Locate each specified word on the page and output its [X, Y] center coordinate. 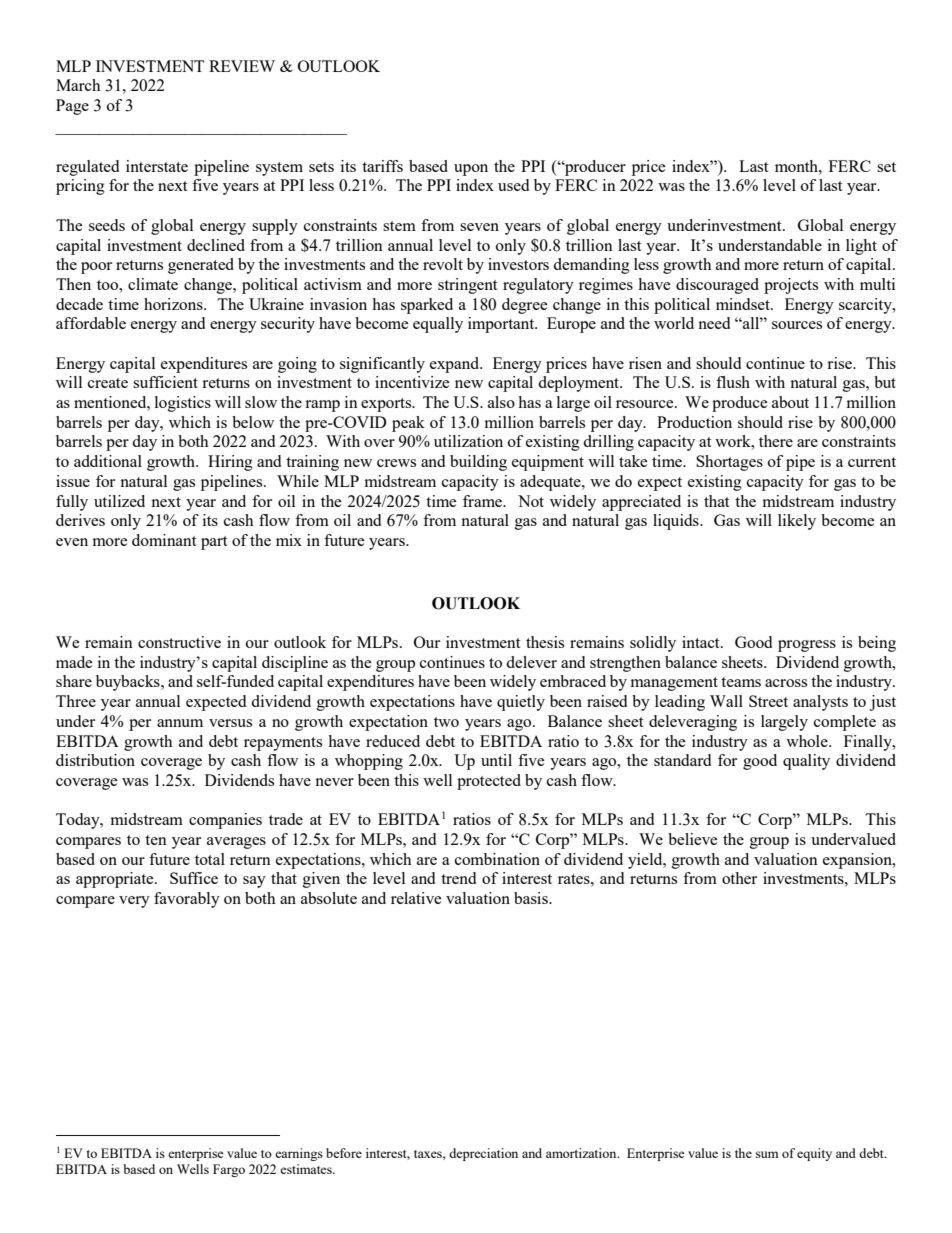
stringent [467, 286]
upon [471, 170]
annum [180, 723]
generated [201, 266]
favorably [187, 900]
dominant [164, 540]
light [861, 247]
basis [532, 898]
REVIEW [242, 66]
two [446, 722]
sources [797, 325]
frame [483, 501]
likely [797, 522]
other [739, 878]
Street [768, 701]
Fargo [229, 1170]
